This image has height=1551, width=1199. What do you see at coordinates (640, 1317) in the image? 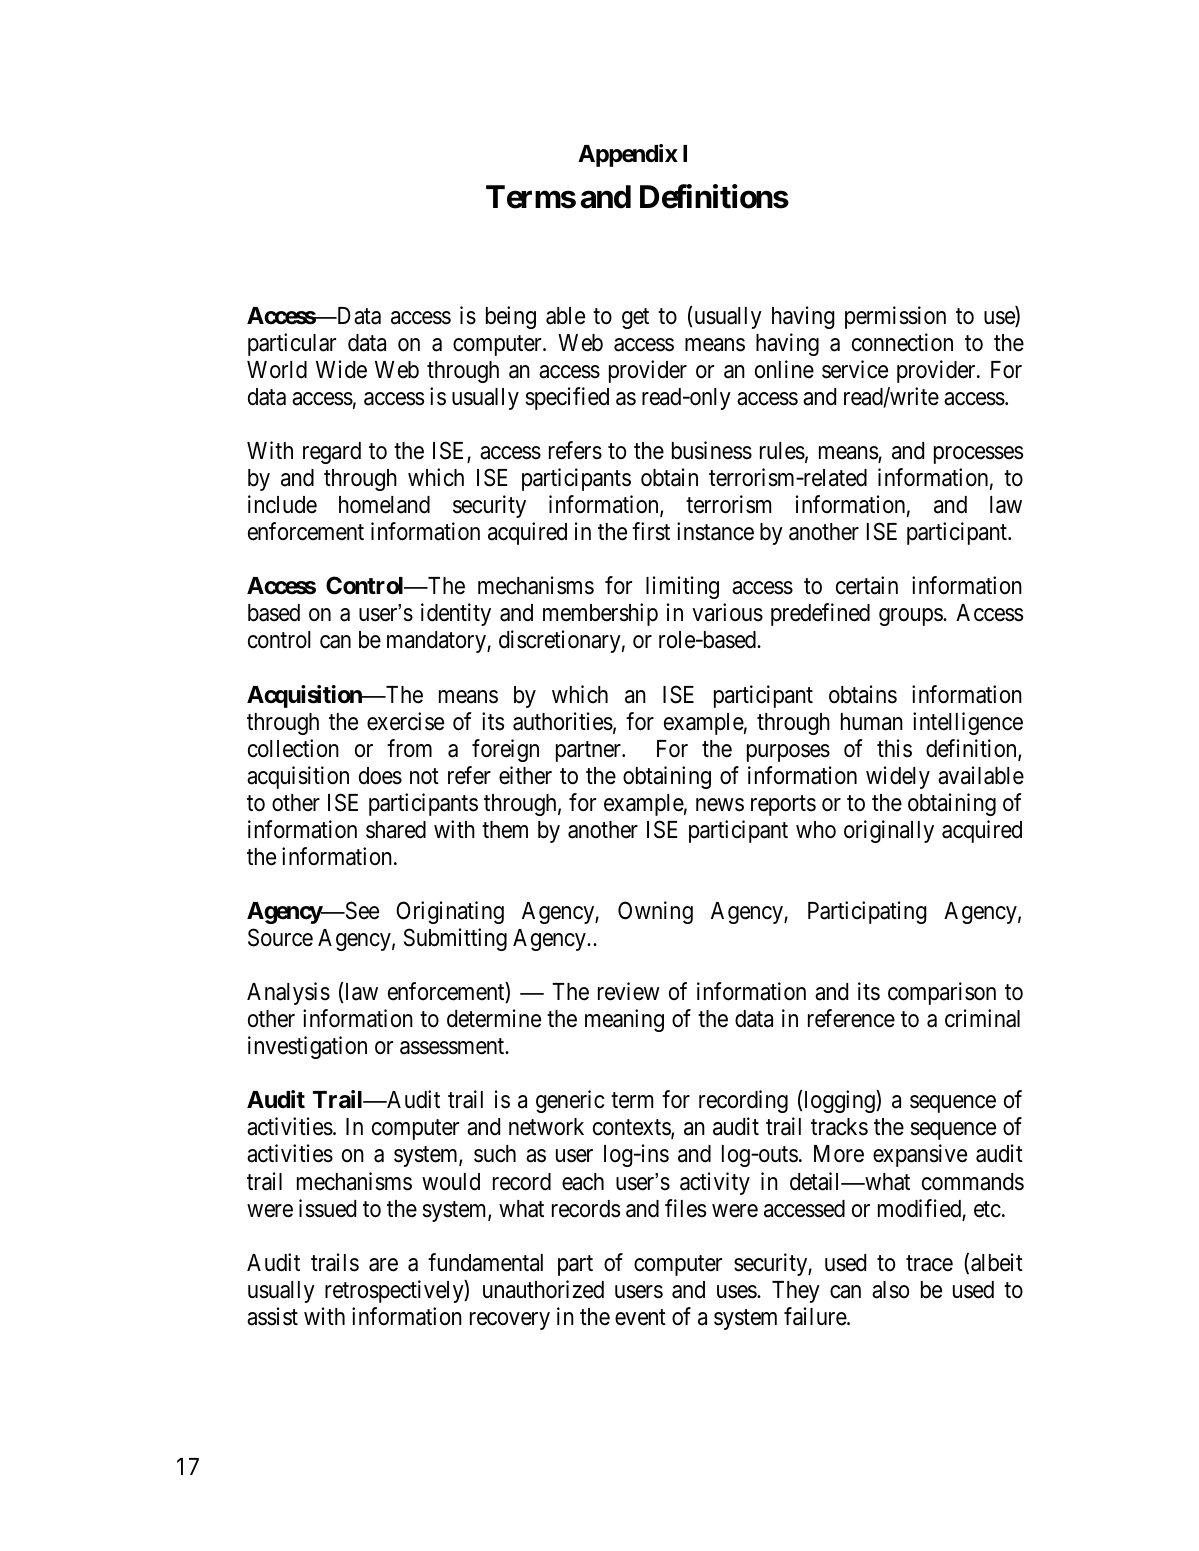
I see `event` at bounding box center [640, 1317].
